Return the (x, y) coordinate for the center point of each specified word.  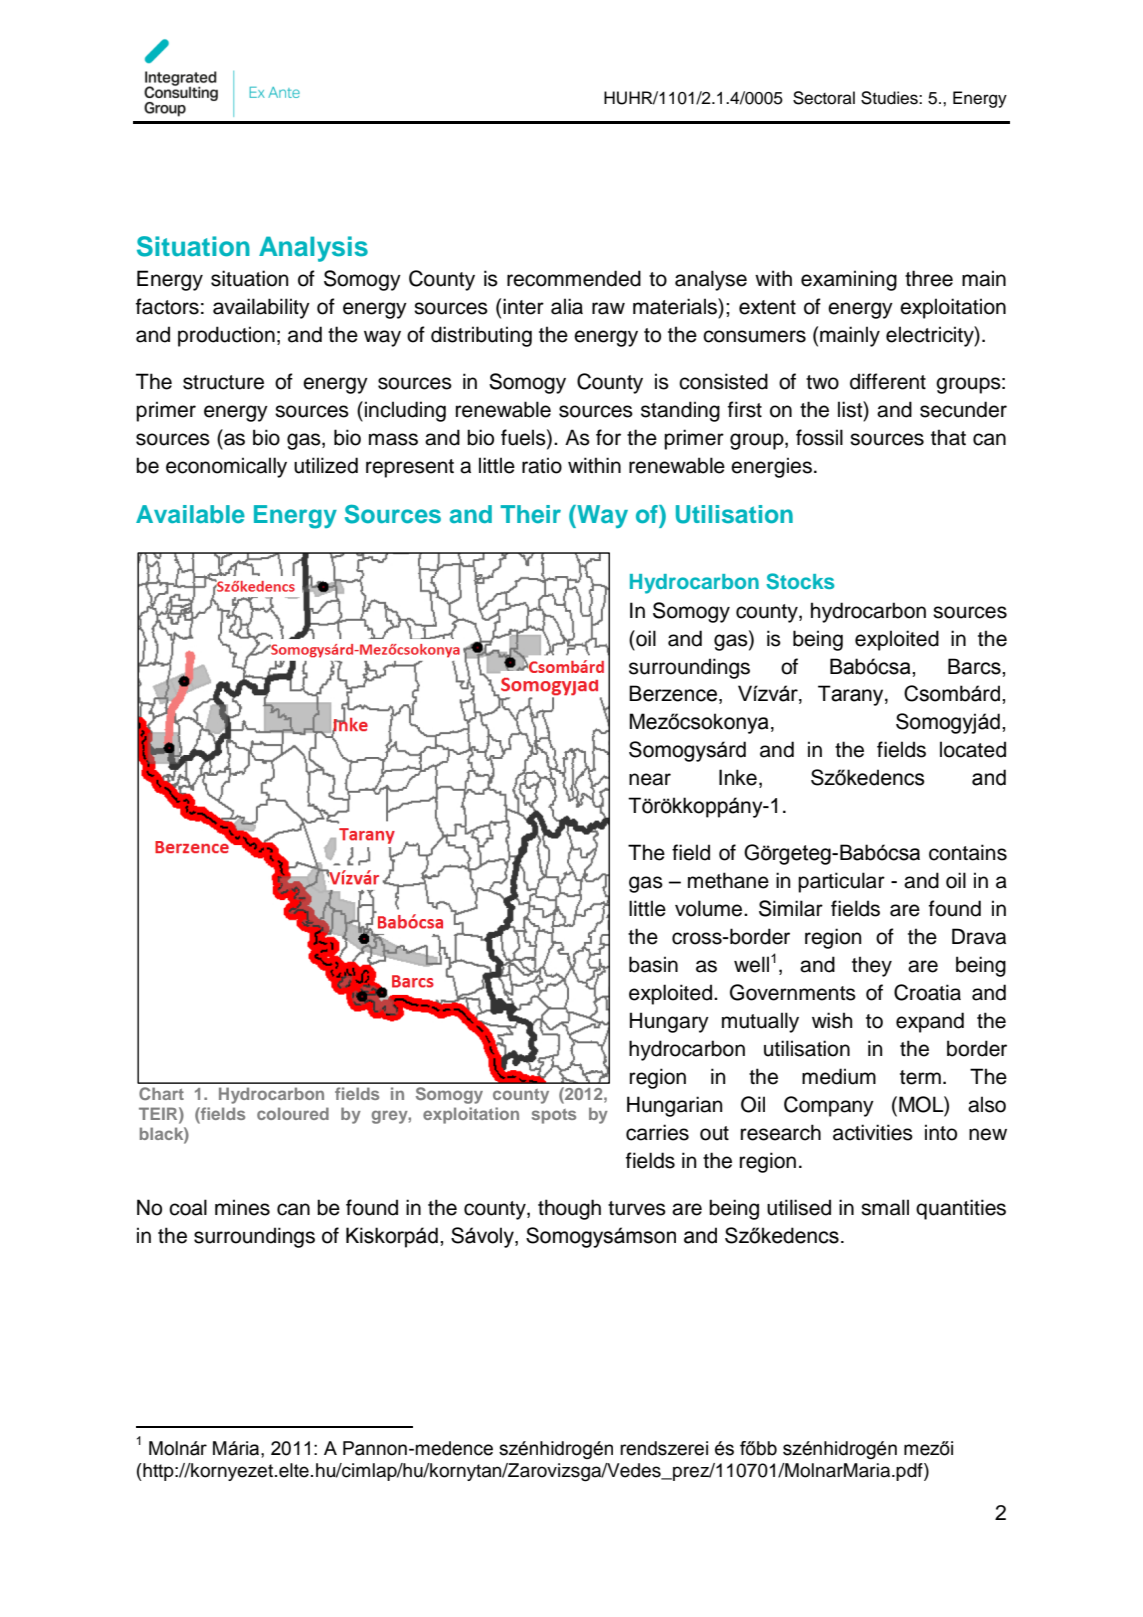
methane (728, 880)
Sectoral (824, 98)
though (569, 1209)
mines (242, 1207)
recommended (574, 278)
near (650, 779)
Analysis (313, 249)
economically (226, 467)
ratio (542, 465)
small (885, 1207)
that (948, 437)
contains (968, 852)
